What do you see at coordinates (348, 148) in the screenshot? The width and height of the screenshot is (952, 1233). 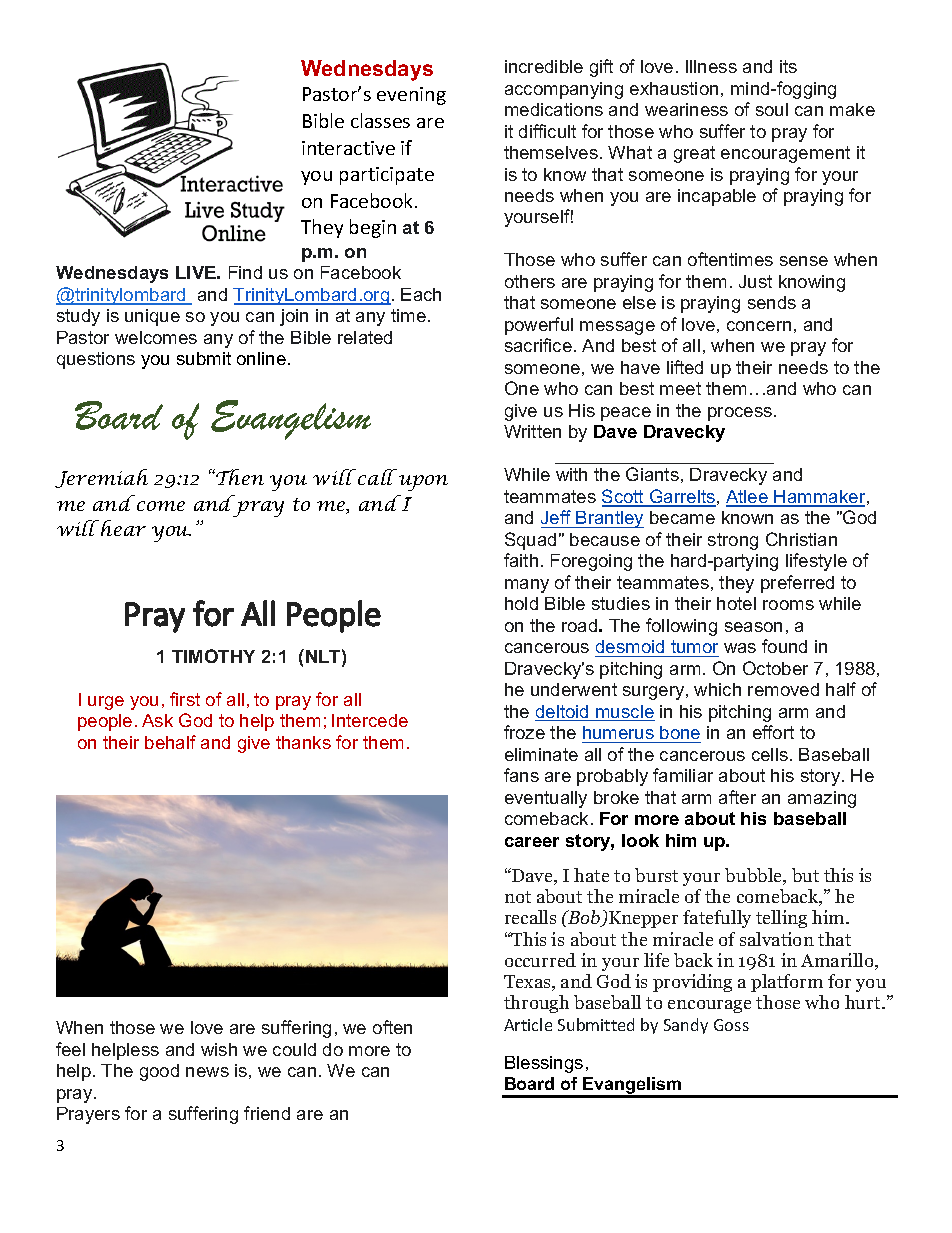 I see `interactive` at bounding box center [348, 148].
